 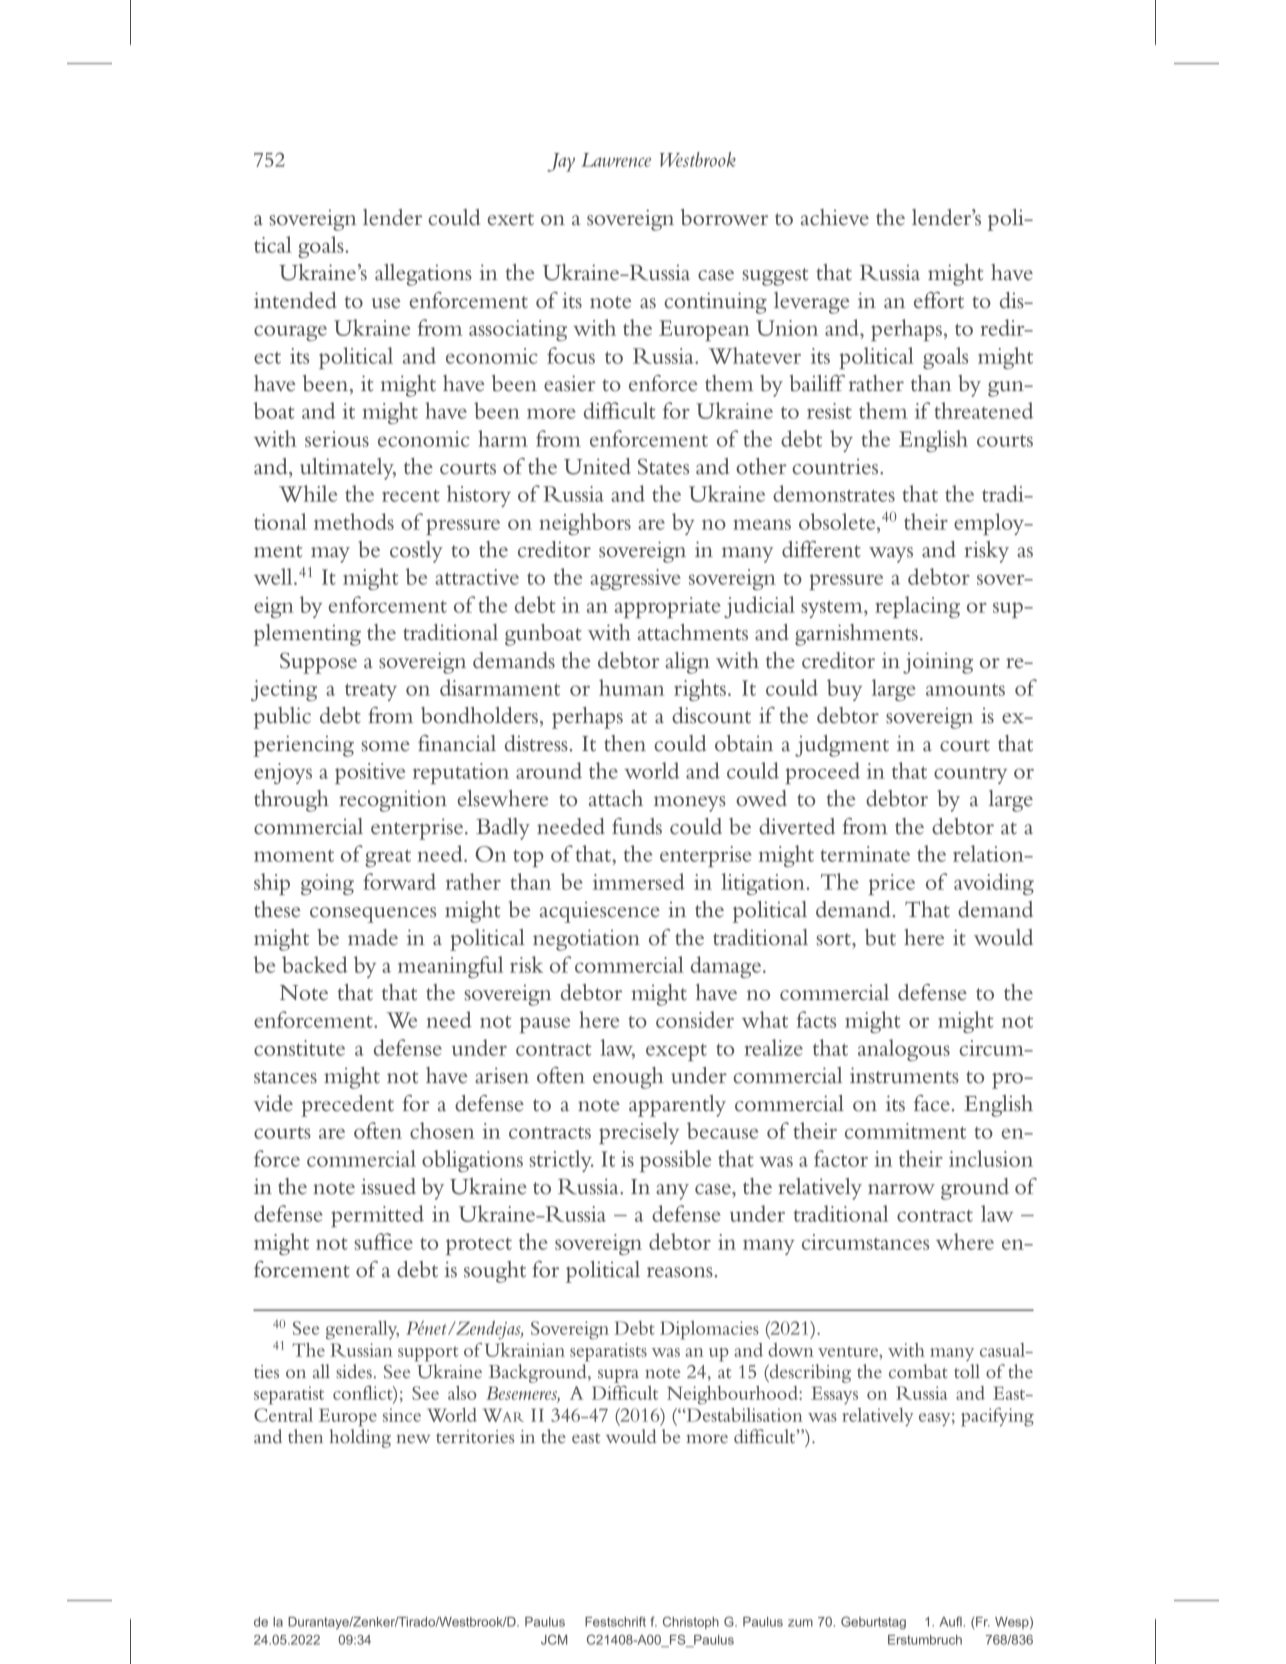 I want to click on achieve, so click(x=835, y=217).
